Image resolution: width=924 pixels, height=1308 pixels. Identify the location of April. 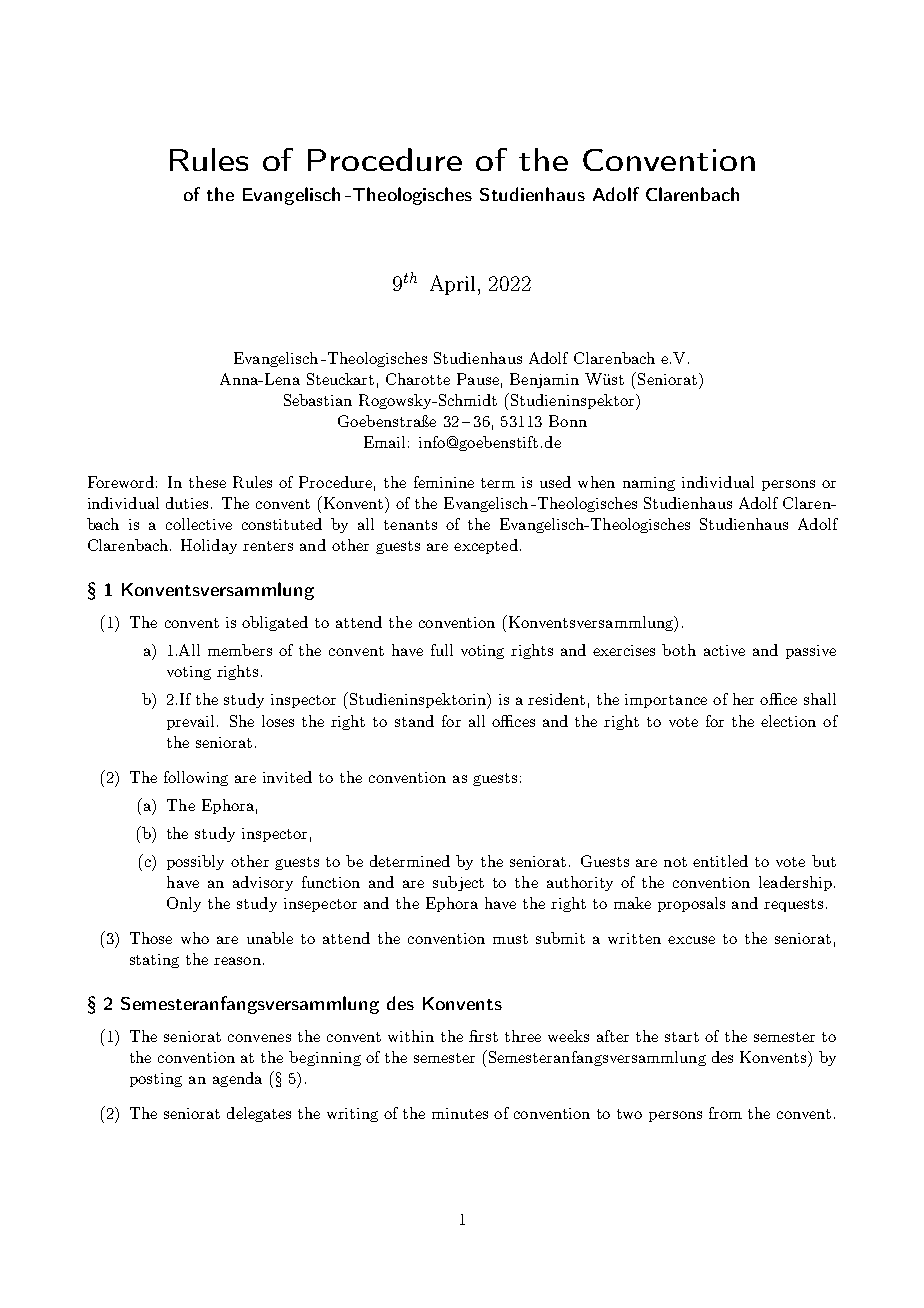
(452, 285).
